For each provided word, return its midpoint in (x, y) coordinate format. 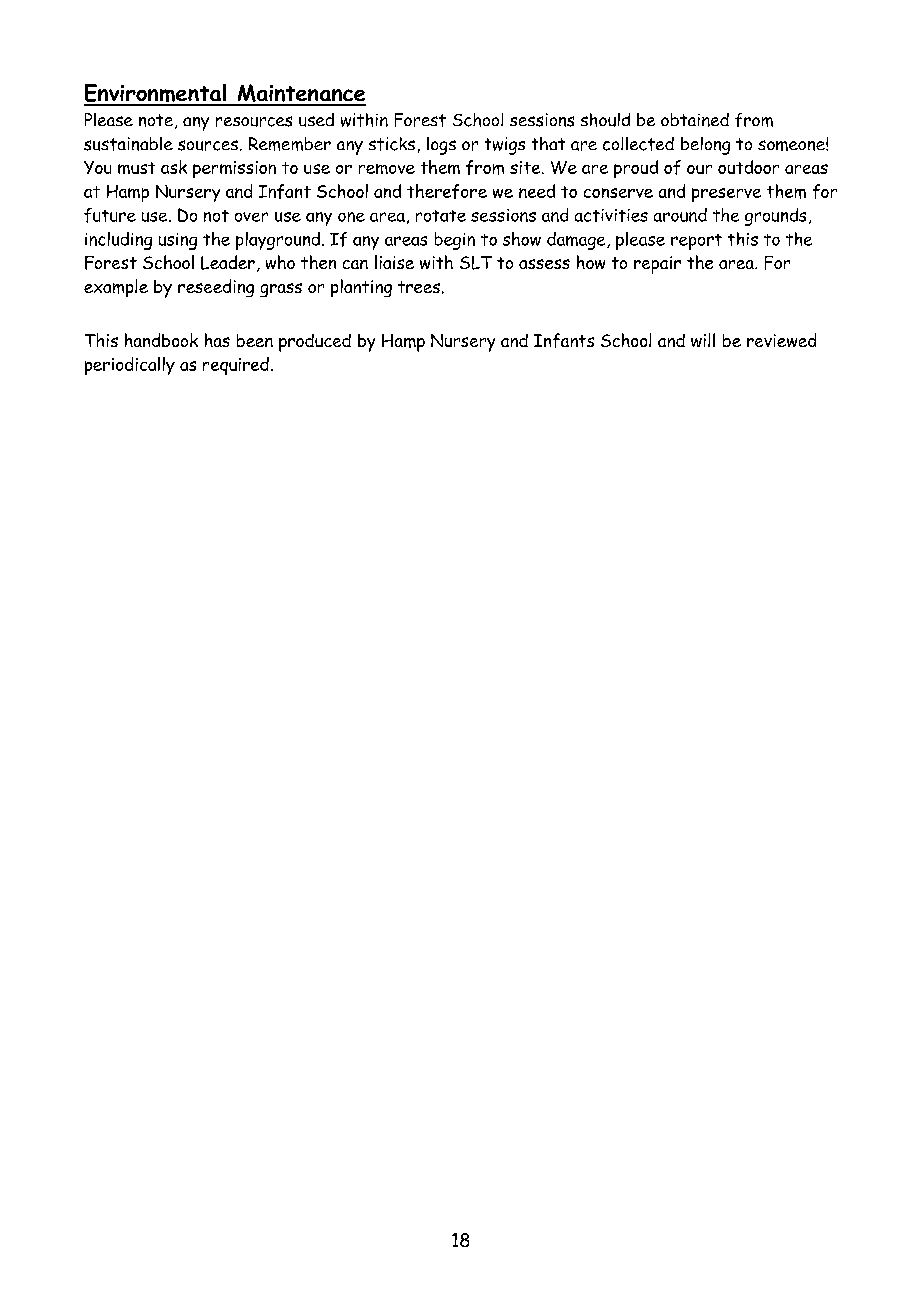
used (316, 120)
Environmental (156, 94)
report (696, 242)
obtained (695, 120)
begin (455, 241)
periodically (130, 366)
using (178, 241)
